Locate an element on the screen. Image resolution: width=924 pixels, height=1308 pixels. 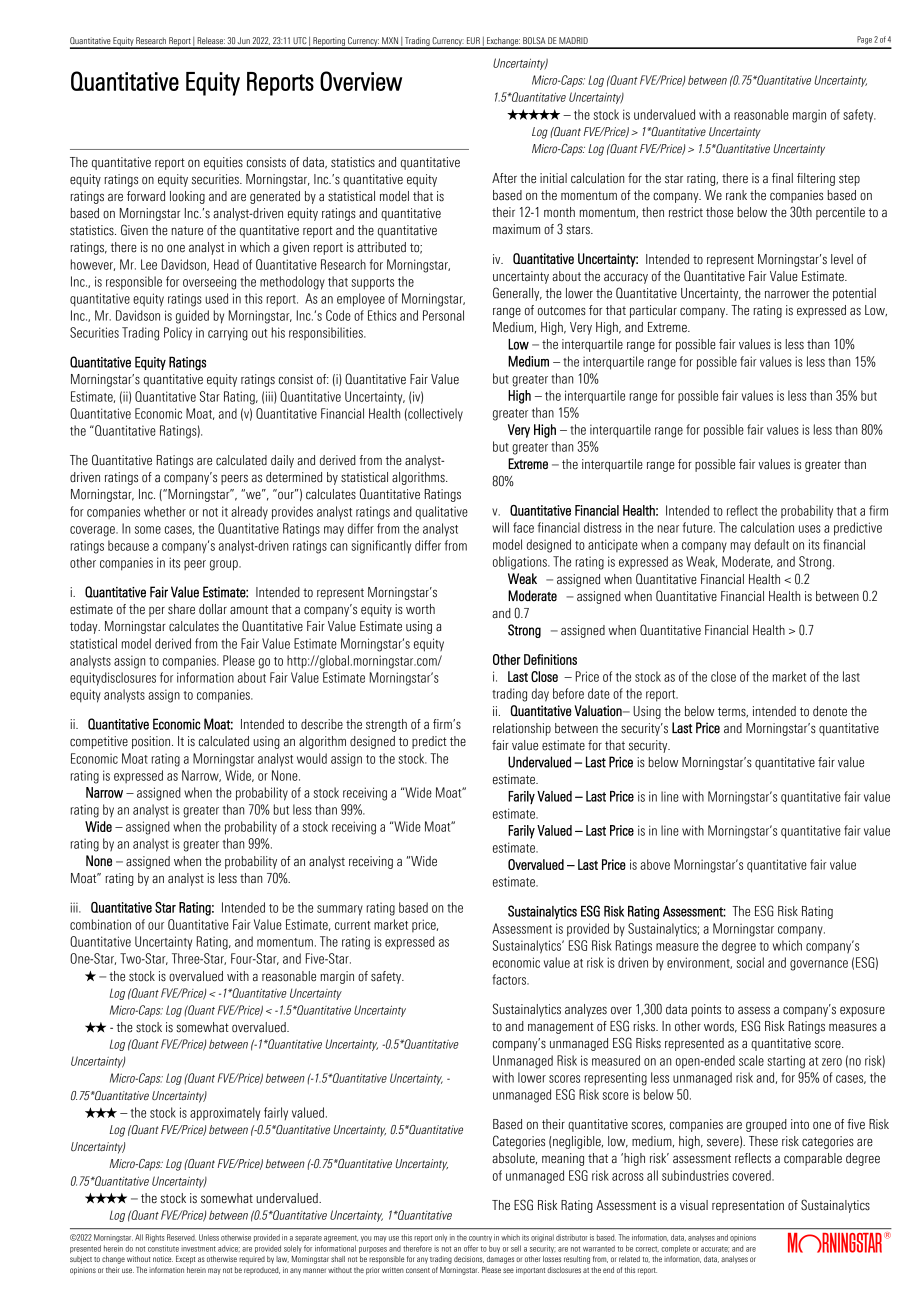
final is located at coordinates (782, 178).
